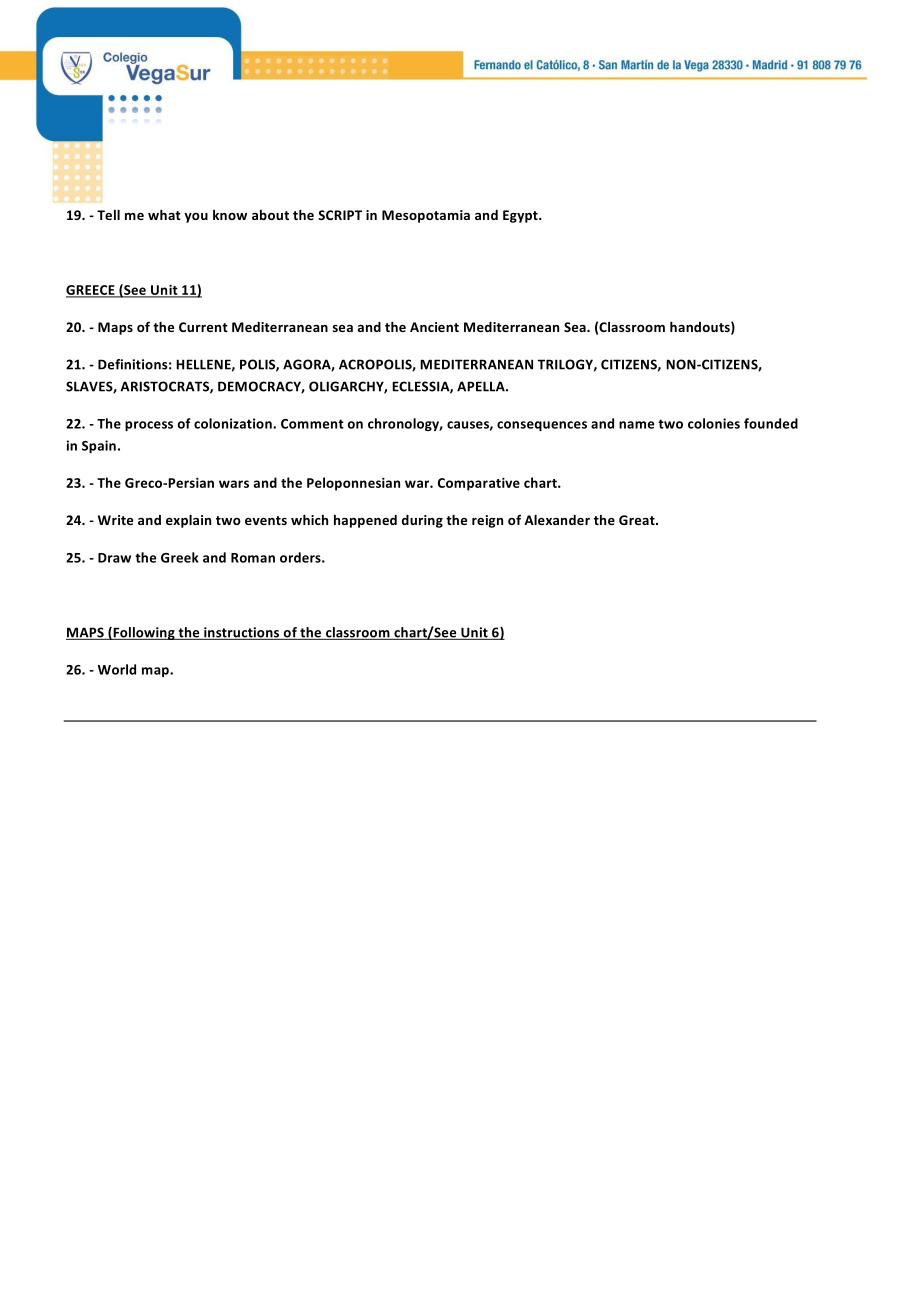 Image resolution: width=924 pixels, height=1308 pixels. I want to click on you, so click(196, 218).
